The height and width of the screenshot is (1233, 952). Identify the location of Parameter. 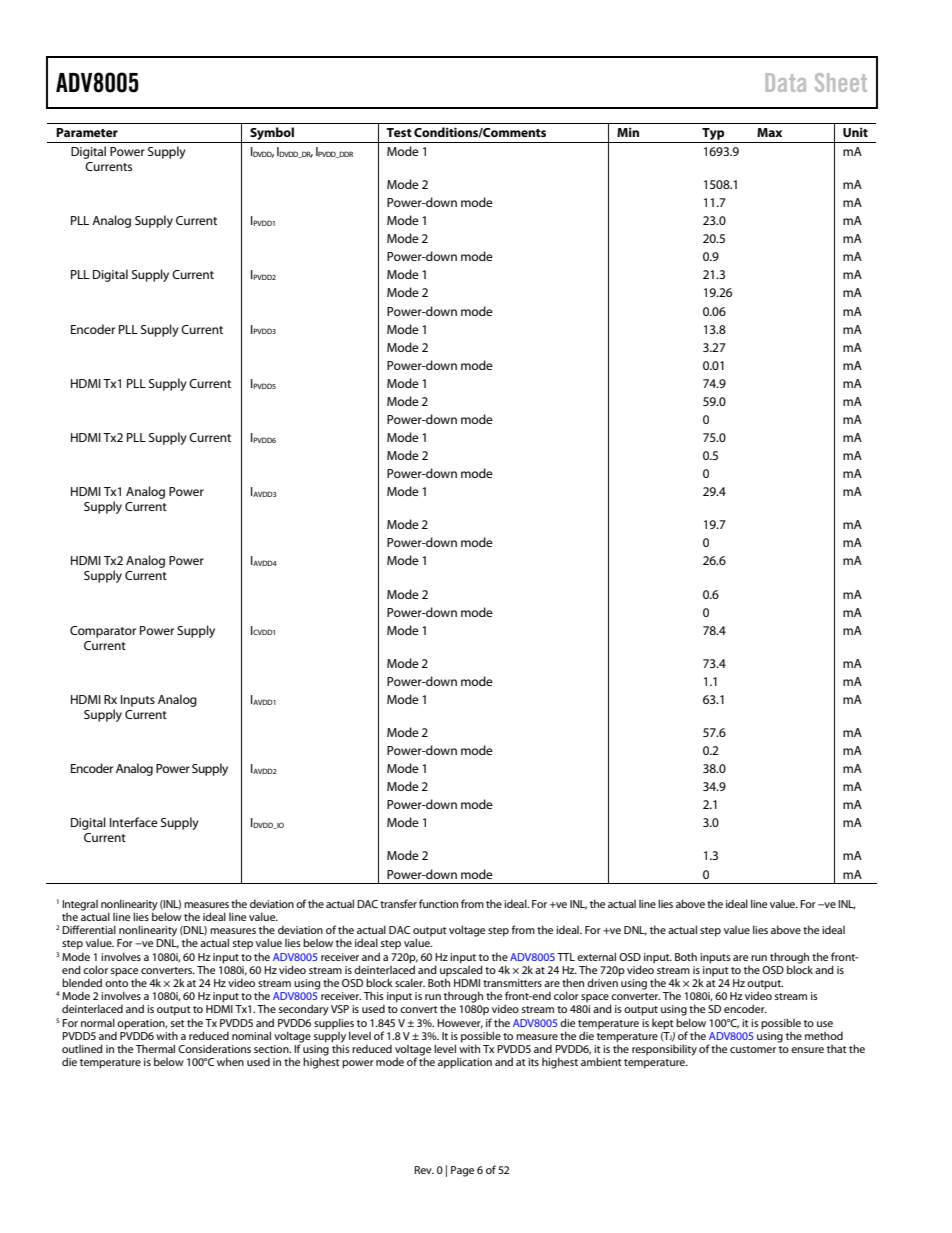
(87, 132).
